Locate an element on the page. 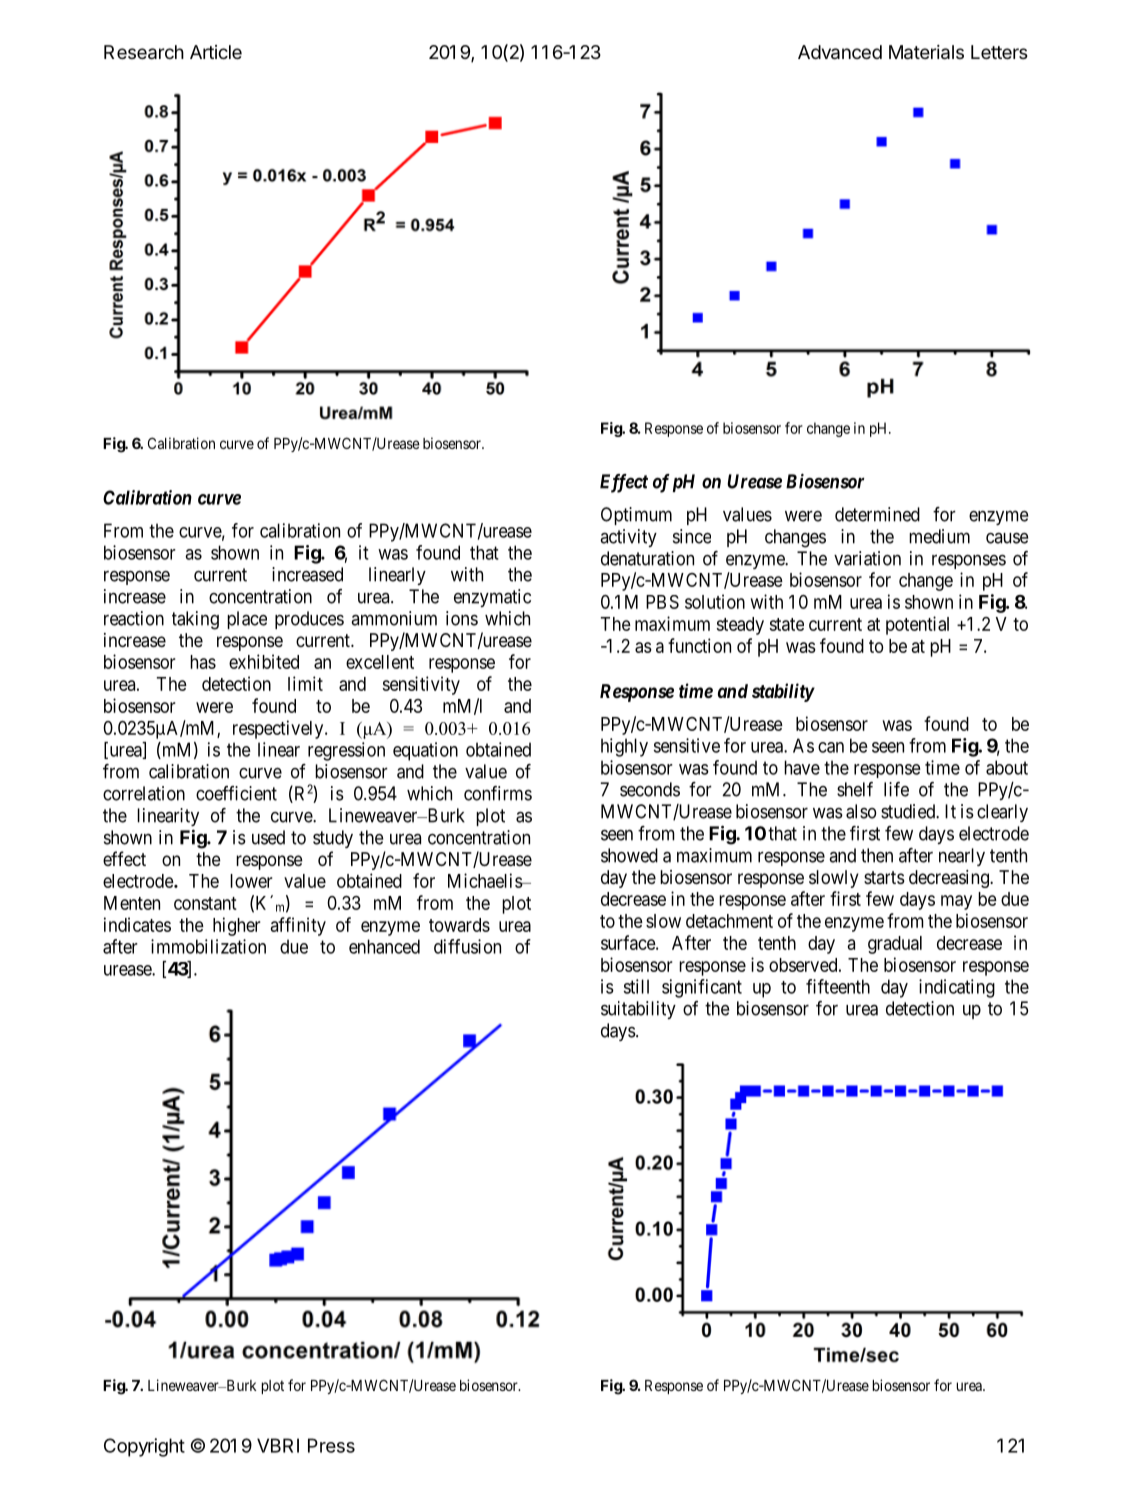 The height and width of the page is (1508, 1131). Article is located at coordinates (216, 52).
